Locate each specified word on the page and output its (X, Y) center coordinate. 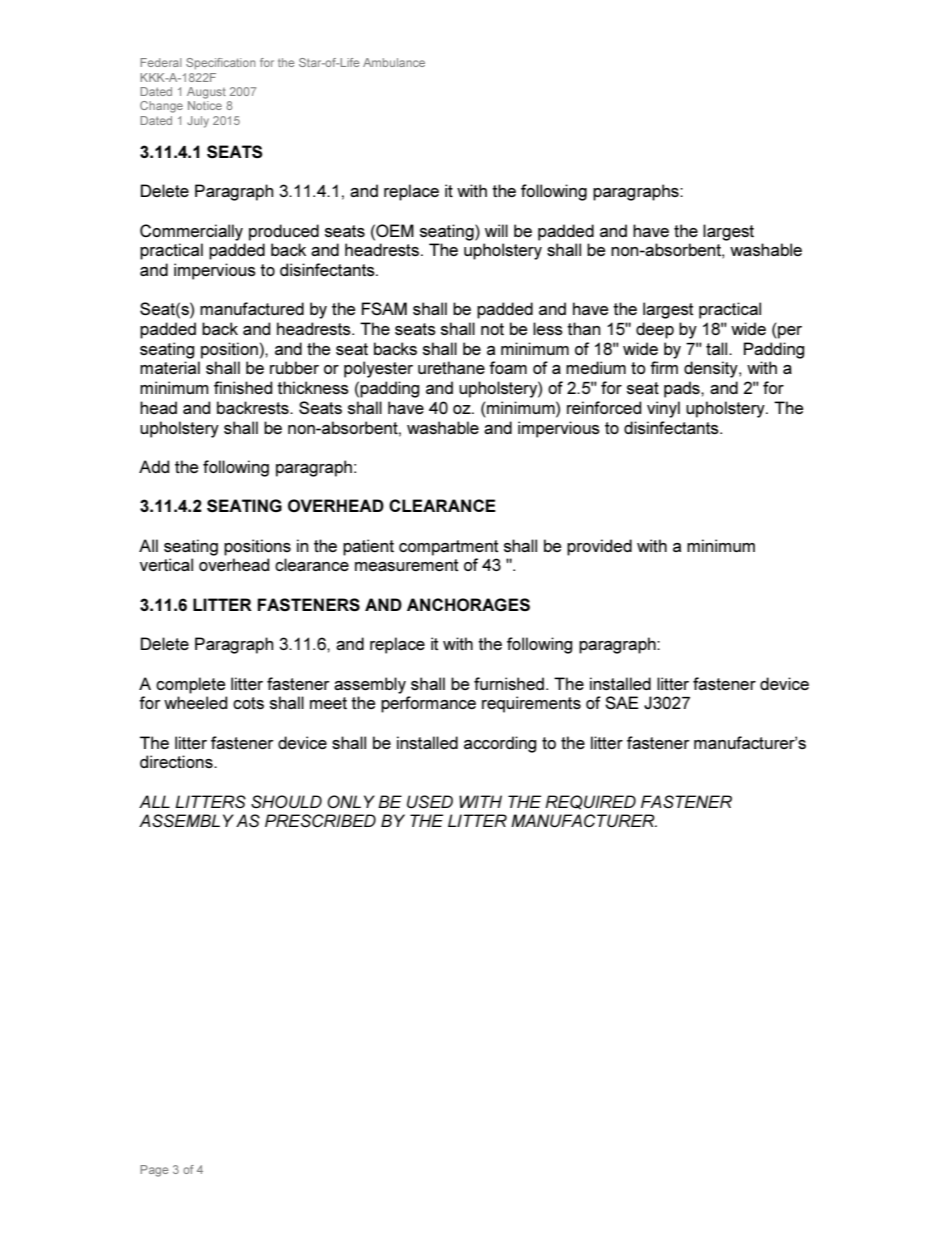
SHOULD (286, 801)
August (206, 93)
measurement (407, 565)
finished (243, 387)
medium (596, 367)
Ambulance (394, 62)
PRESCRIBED (320, 820)
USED (430, 801)
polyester (378, 369)
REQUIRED (590, 802)
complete (190, 685)
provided (599, 547)
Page (154, 1171)
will (496, 230)
